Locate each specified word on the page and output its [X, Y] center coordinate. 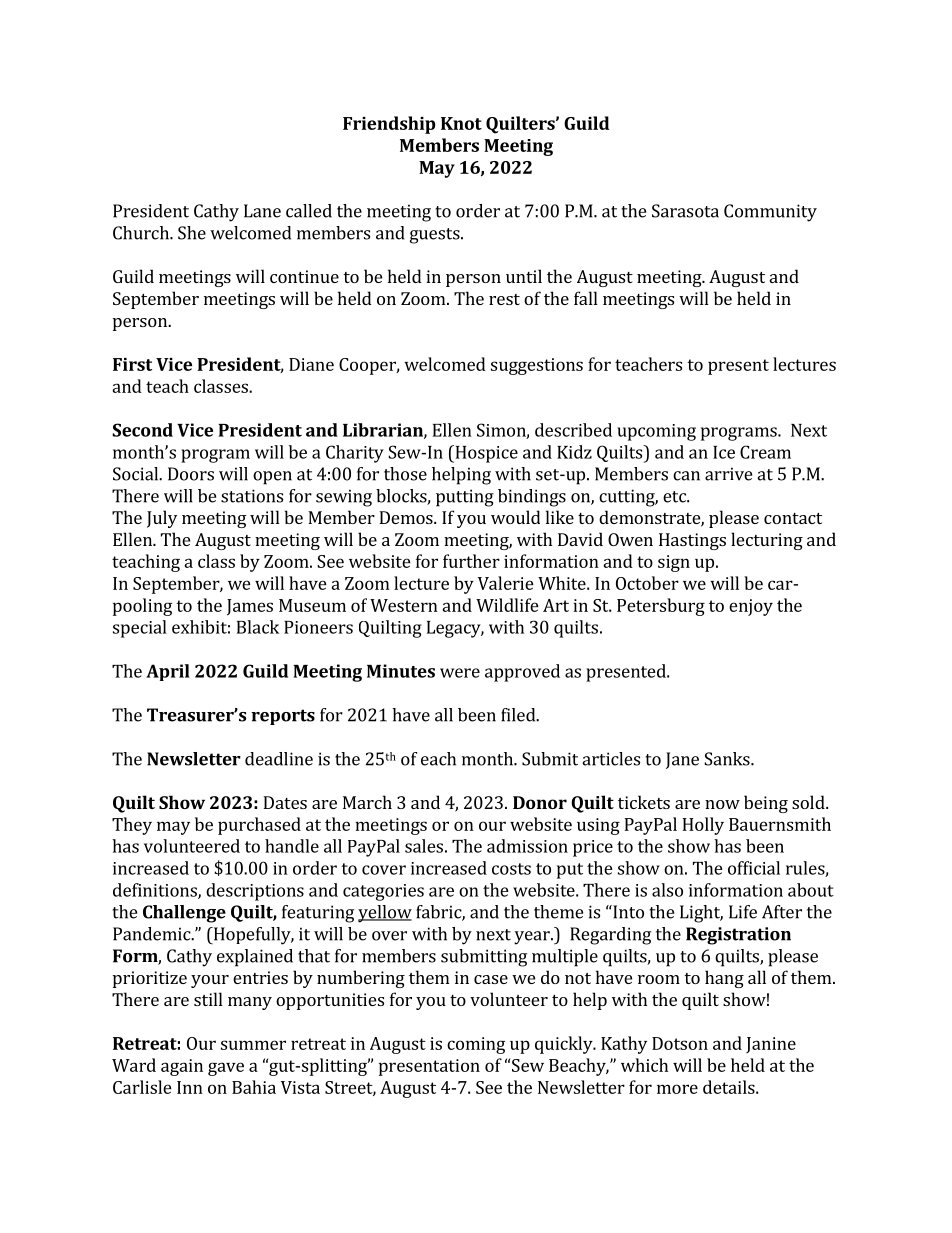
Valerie [506, 583]
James [250, 607]
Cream [765, 452]
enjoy [751, 607]
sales [424, 846]
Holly [703, 826]
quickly [565, 1045]
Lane [262, 211]
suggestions [537, 366]
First [132, 364]
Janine [771, 1045]
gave [226, 1069]
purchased [259, 826]
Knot [461, 123]
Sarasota [685, 211]
